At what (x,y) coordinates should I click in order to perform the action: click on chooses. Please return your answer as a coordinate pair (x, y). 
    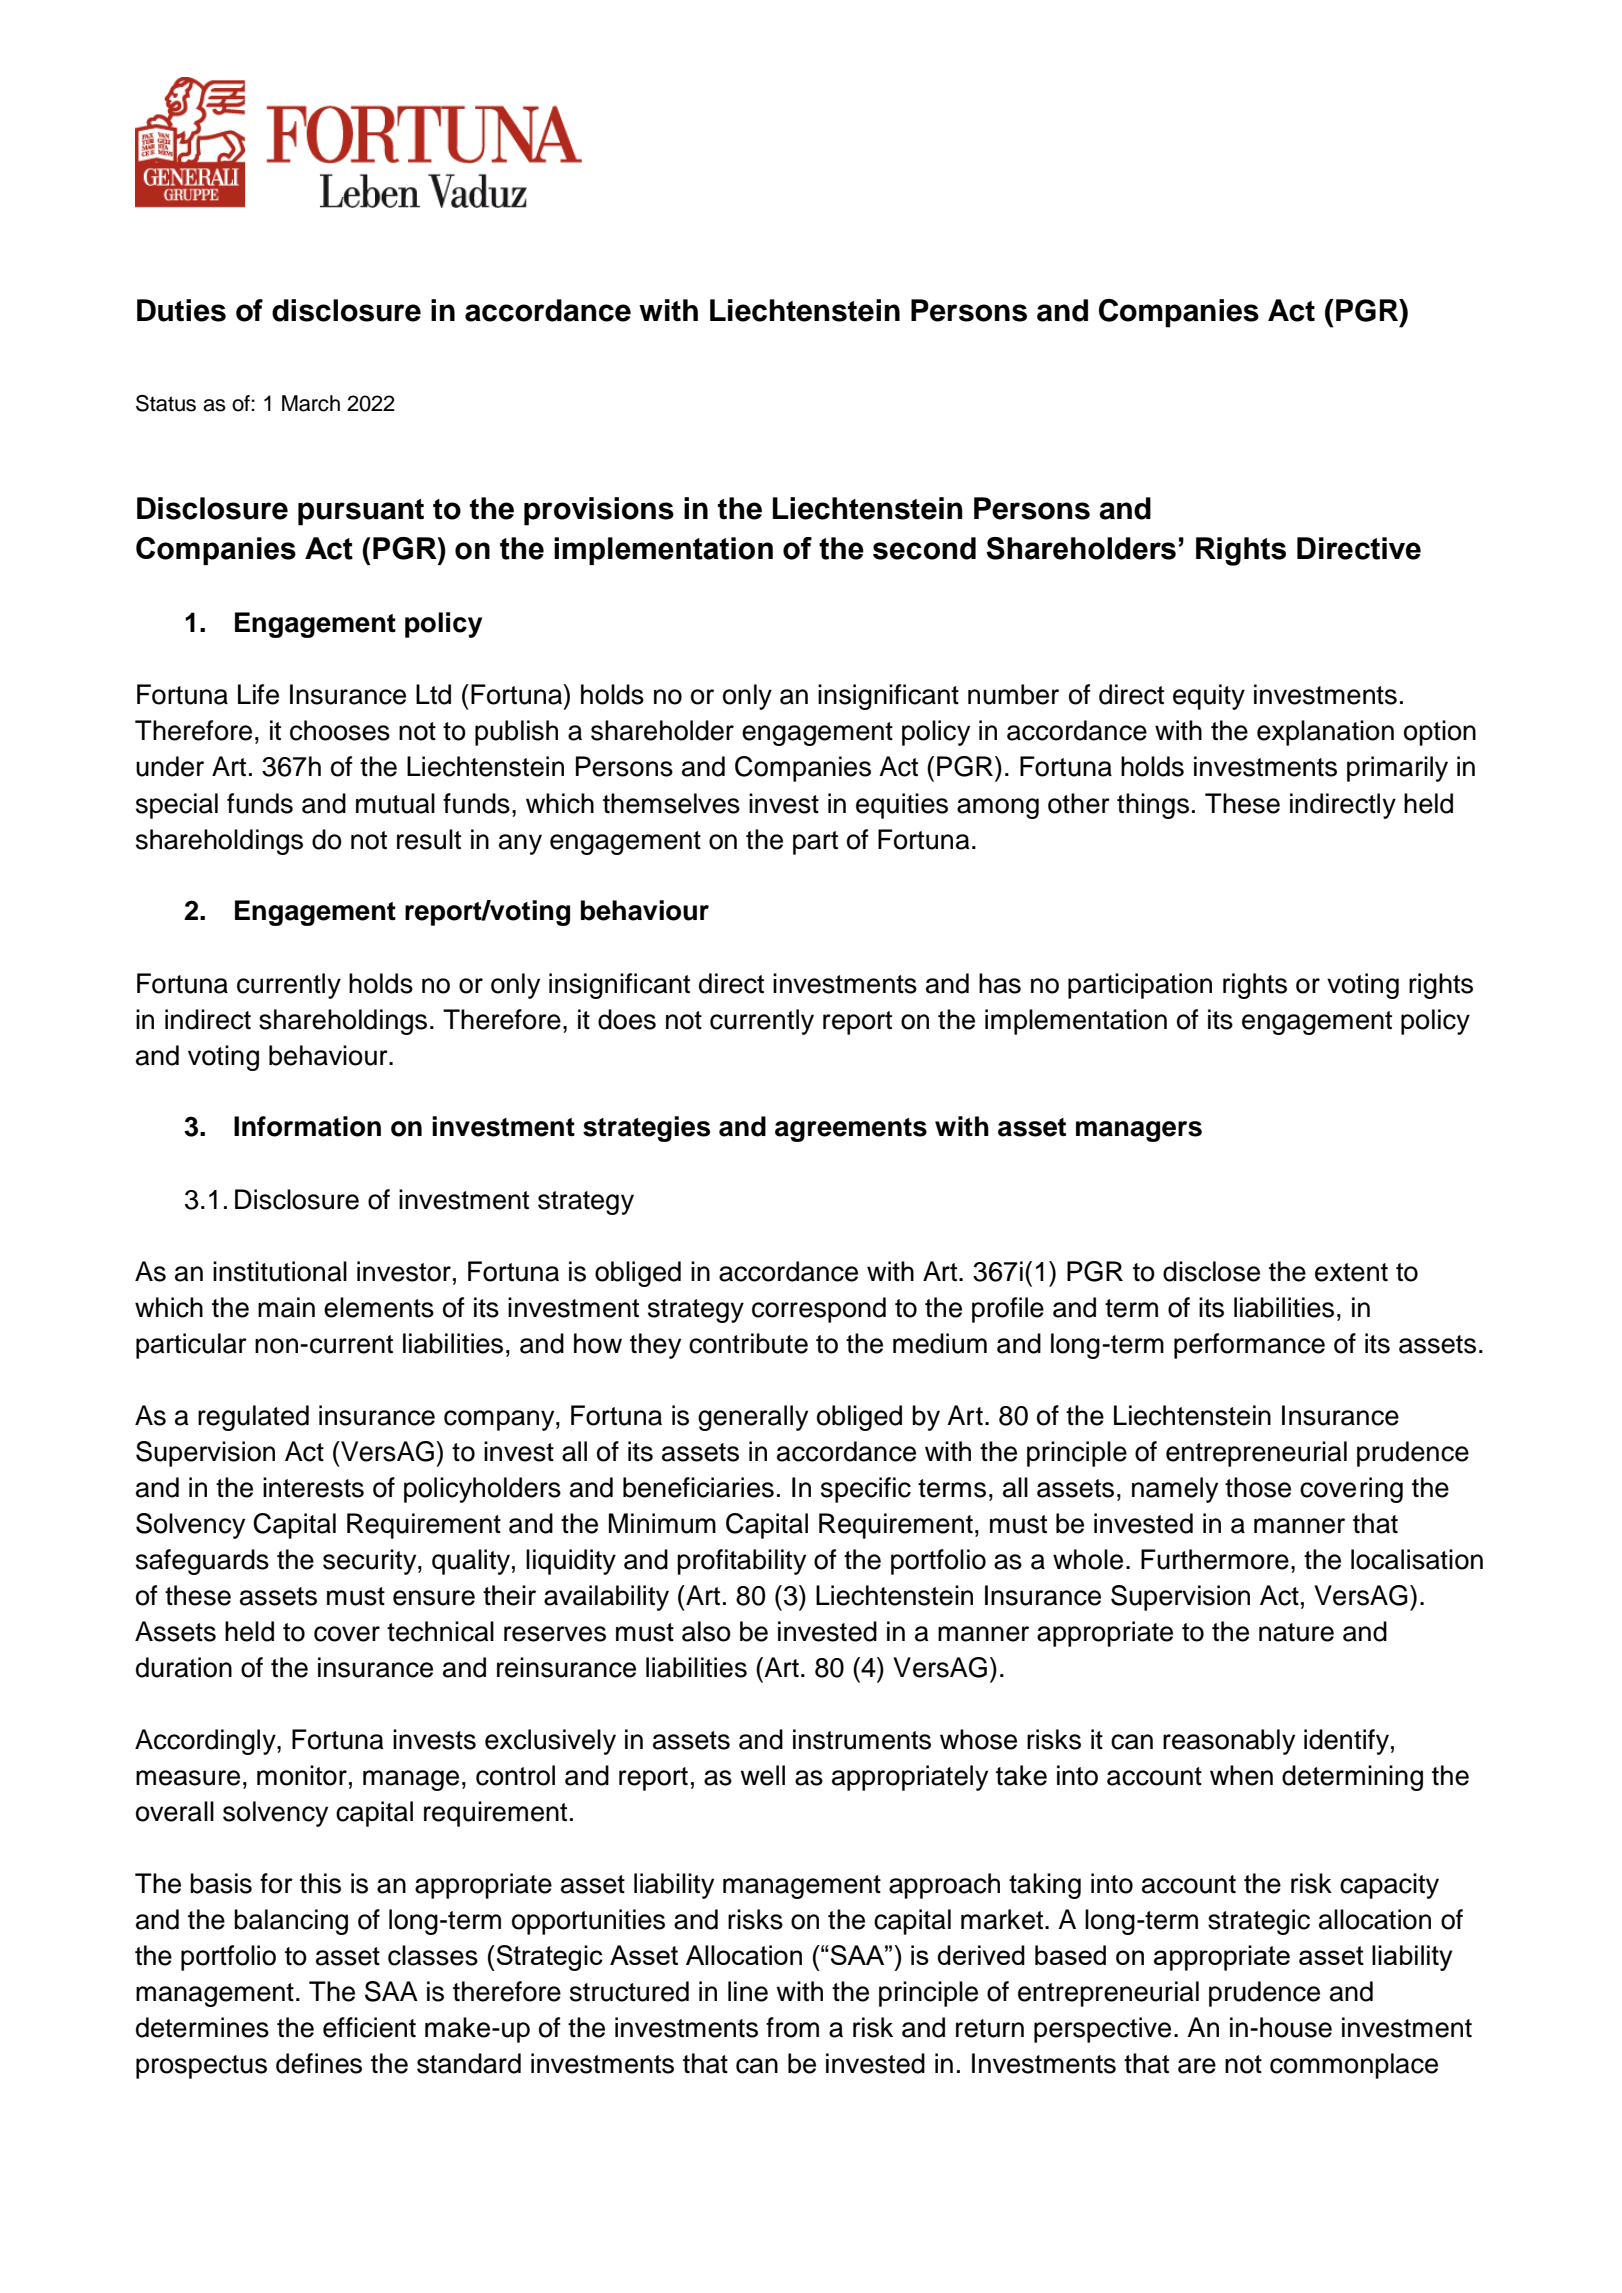
    Looking at the image, I should click on (340, 730).
